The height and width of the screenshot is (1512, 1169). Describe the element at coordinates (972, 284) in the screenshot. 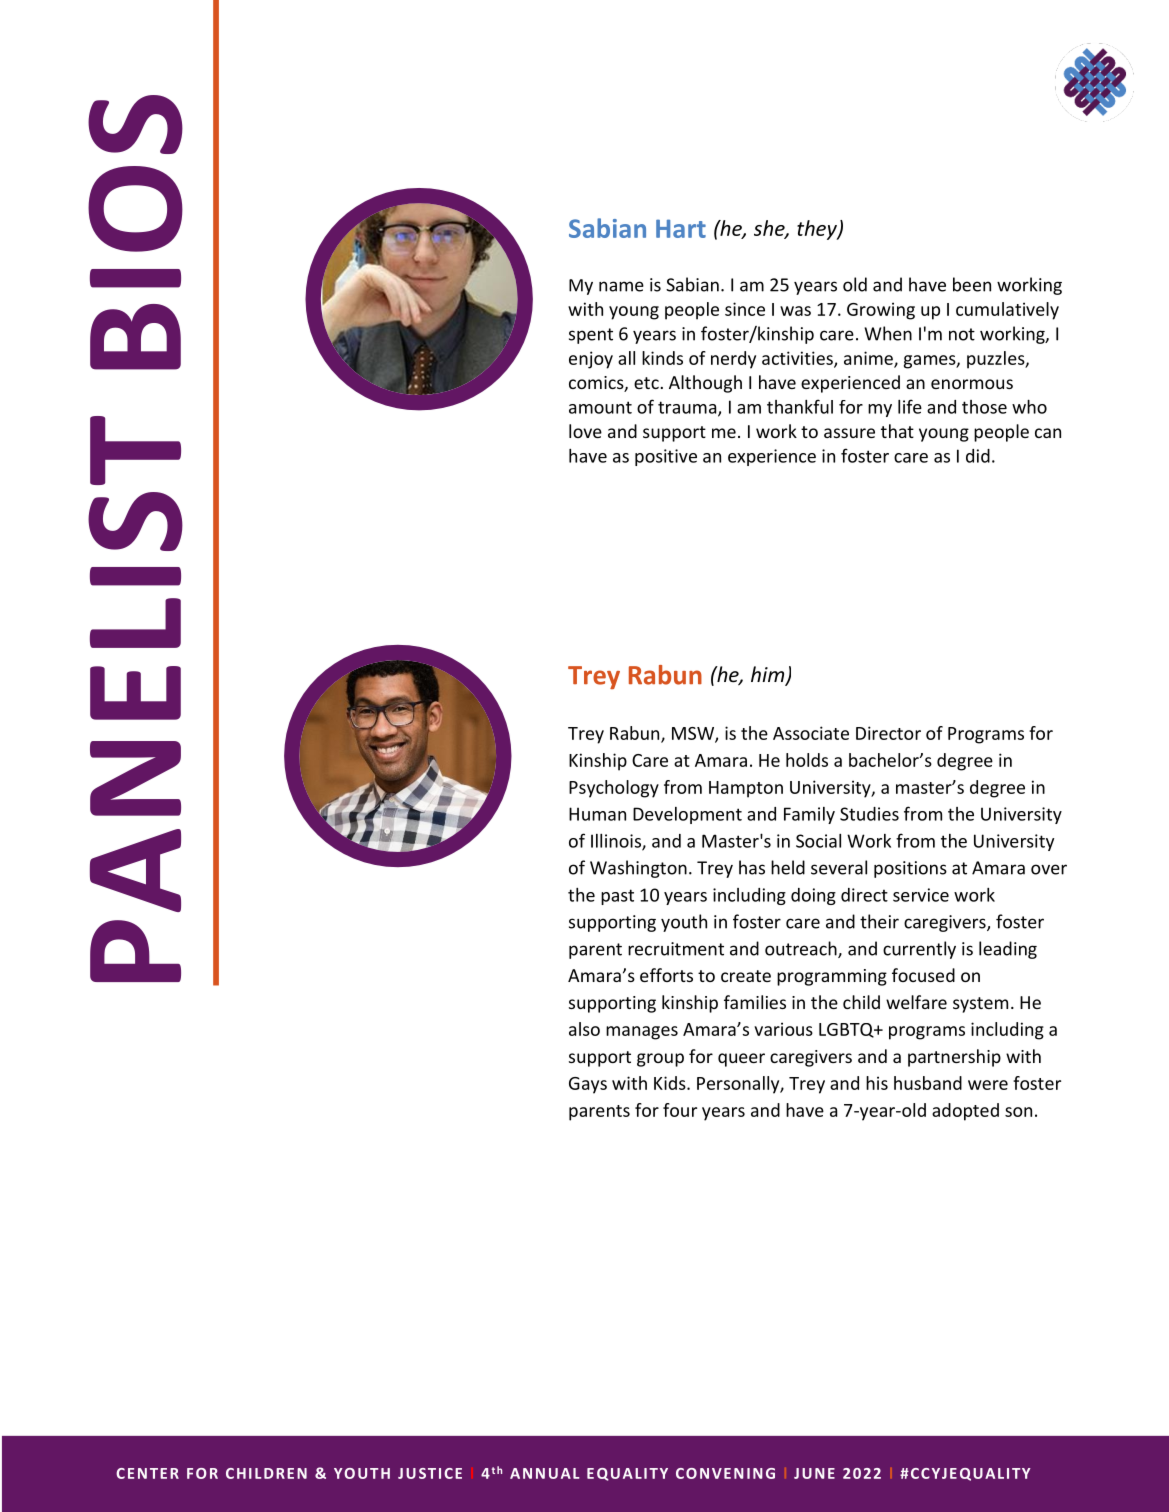

I see `been` at that location.
